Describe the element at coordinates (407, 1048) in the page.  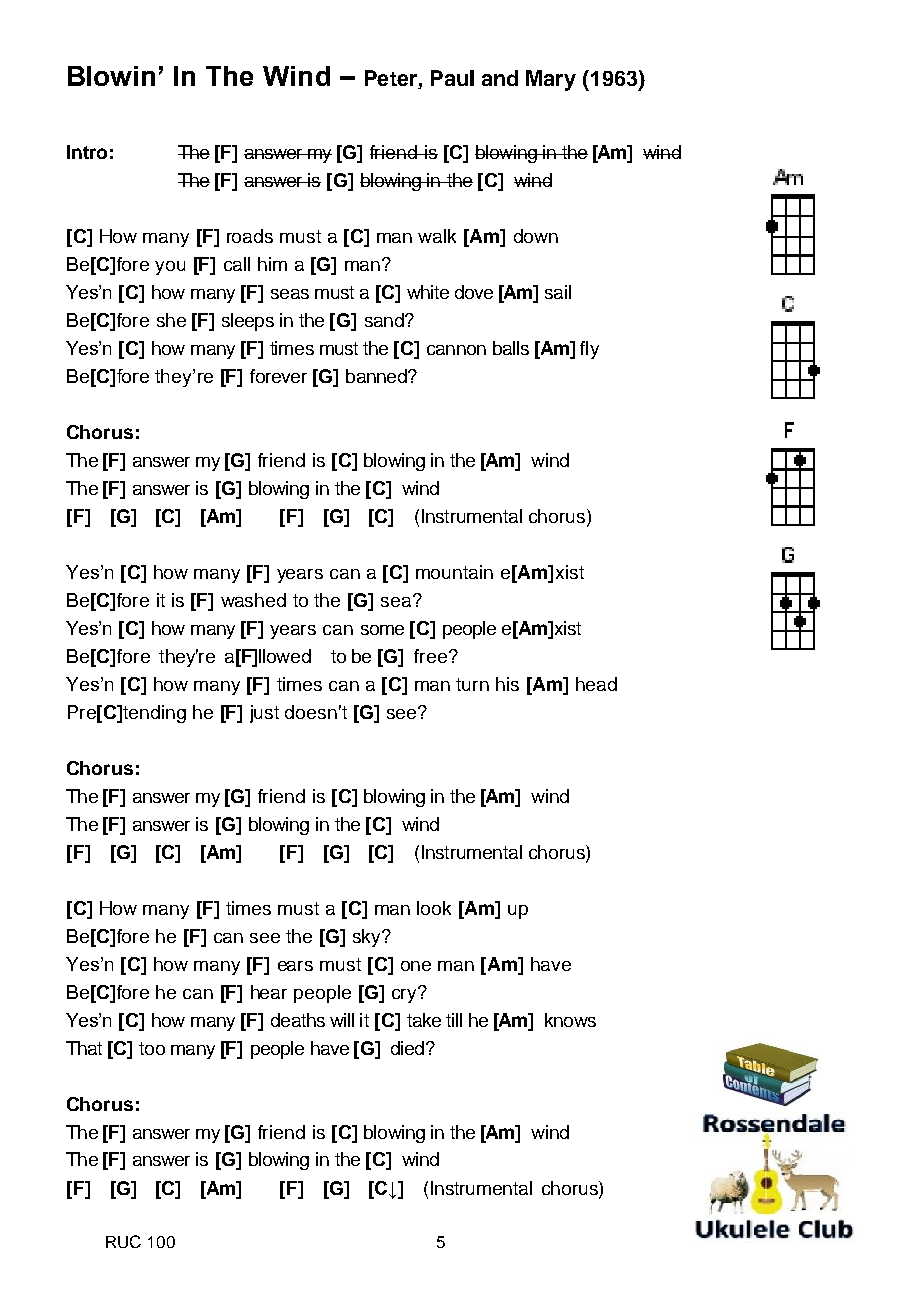
I see `died` at that location.
